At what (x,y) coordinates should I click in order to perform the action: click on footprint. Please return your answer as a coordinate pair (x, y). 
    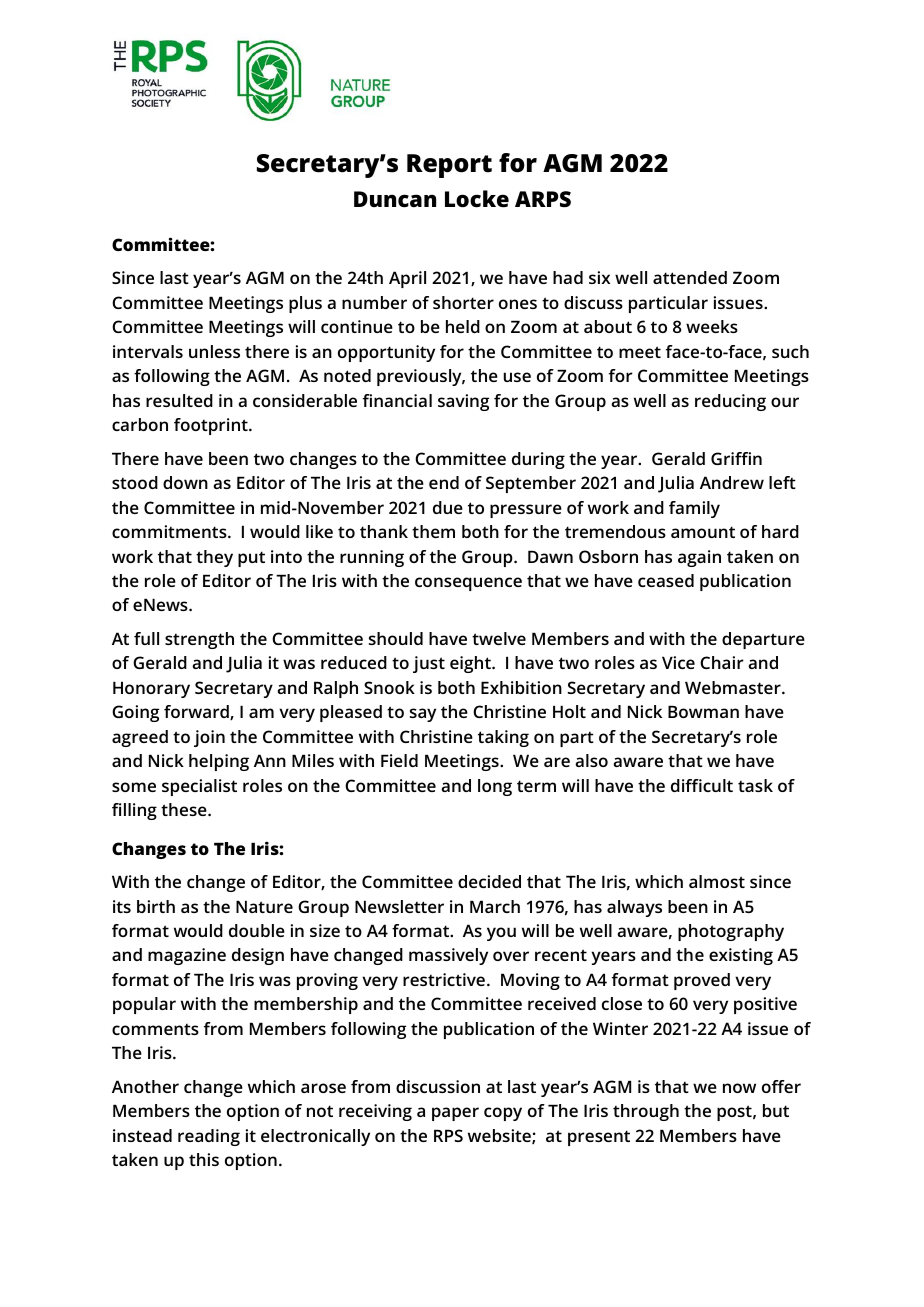
    Looking at the image, I should click on (212, 426).
